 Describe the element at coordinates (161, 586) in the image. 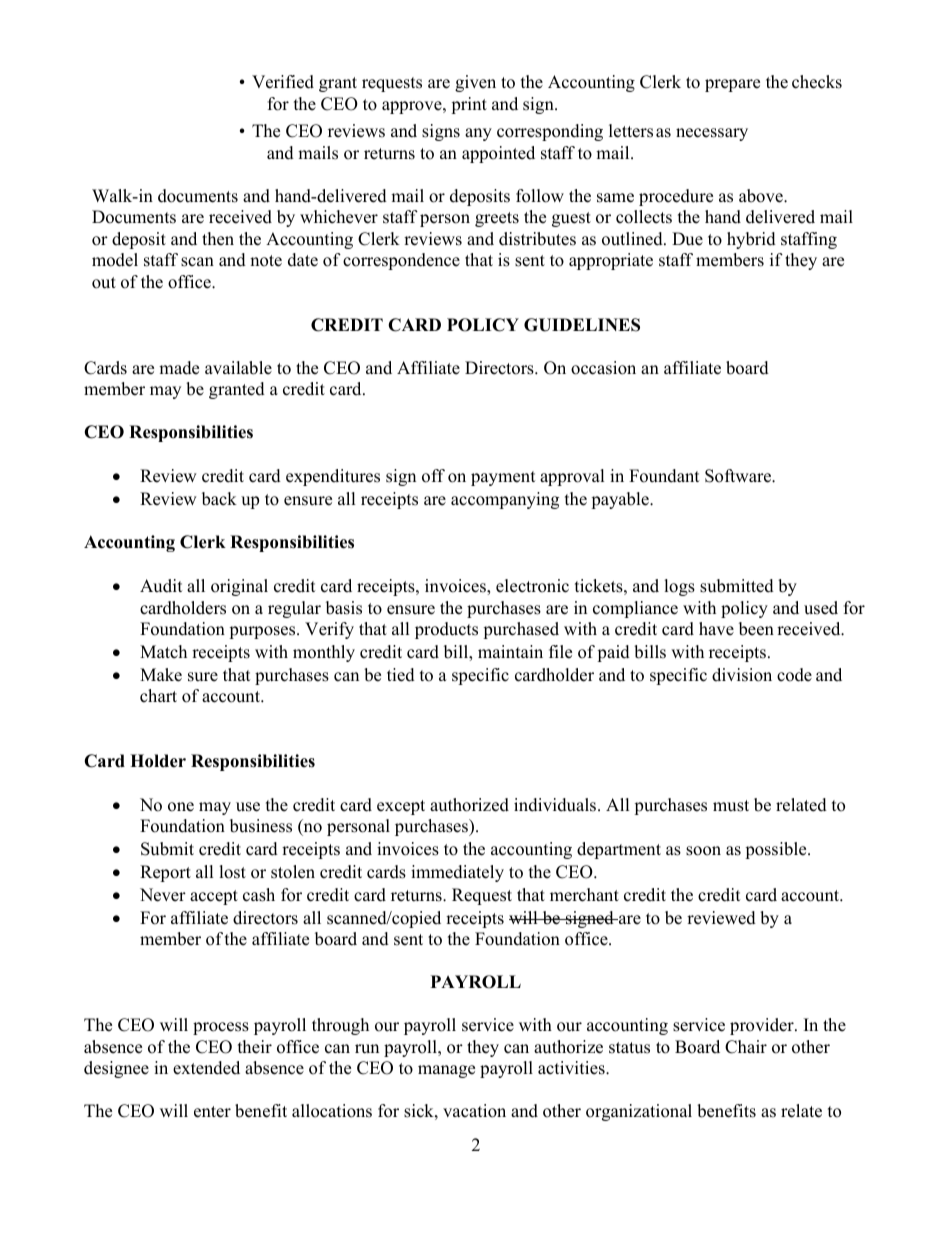

I see `Audit` at that location.
